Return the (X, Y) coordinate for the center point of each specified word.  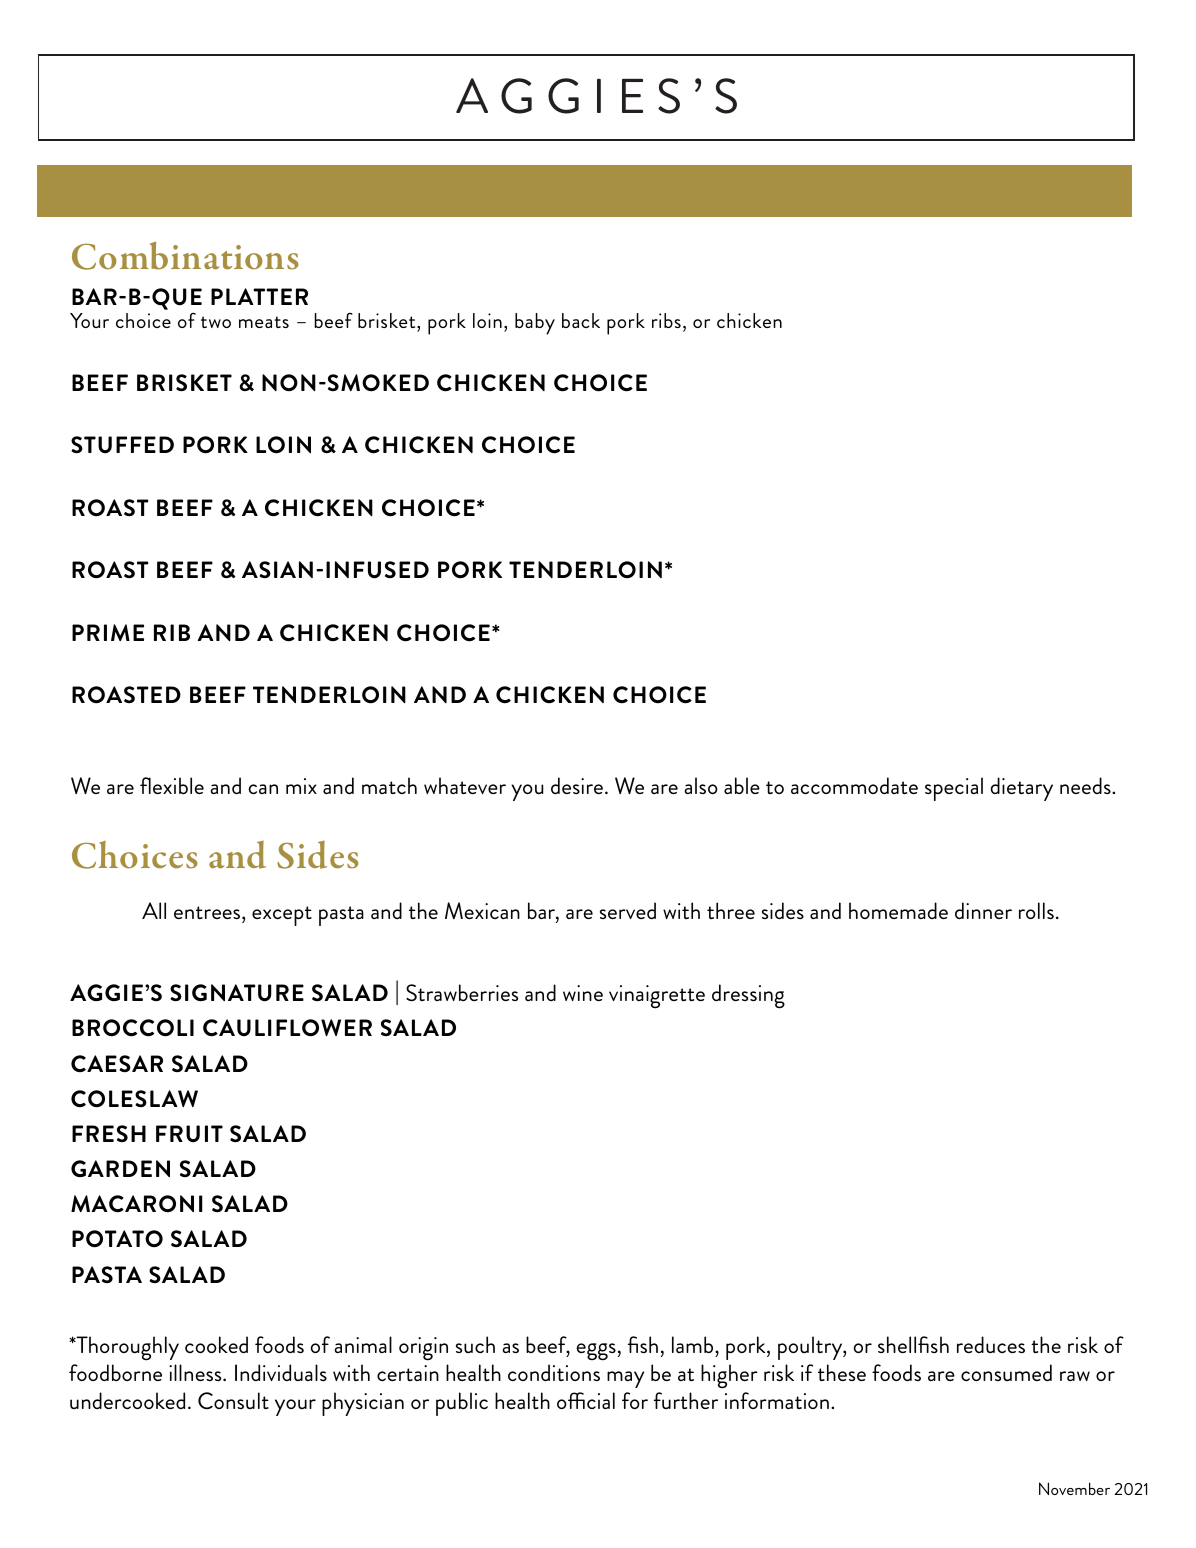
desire (577, 785)
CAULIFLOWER (287, 1028)
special (954, 789)
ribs (666, 320)
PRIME (108, 632)
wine (583, 993)
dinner (983, 910)
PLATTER (259, 296)
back (581, 320)
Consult (233, 1401)
